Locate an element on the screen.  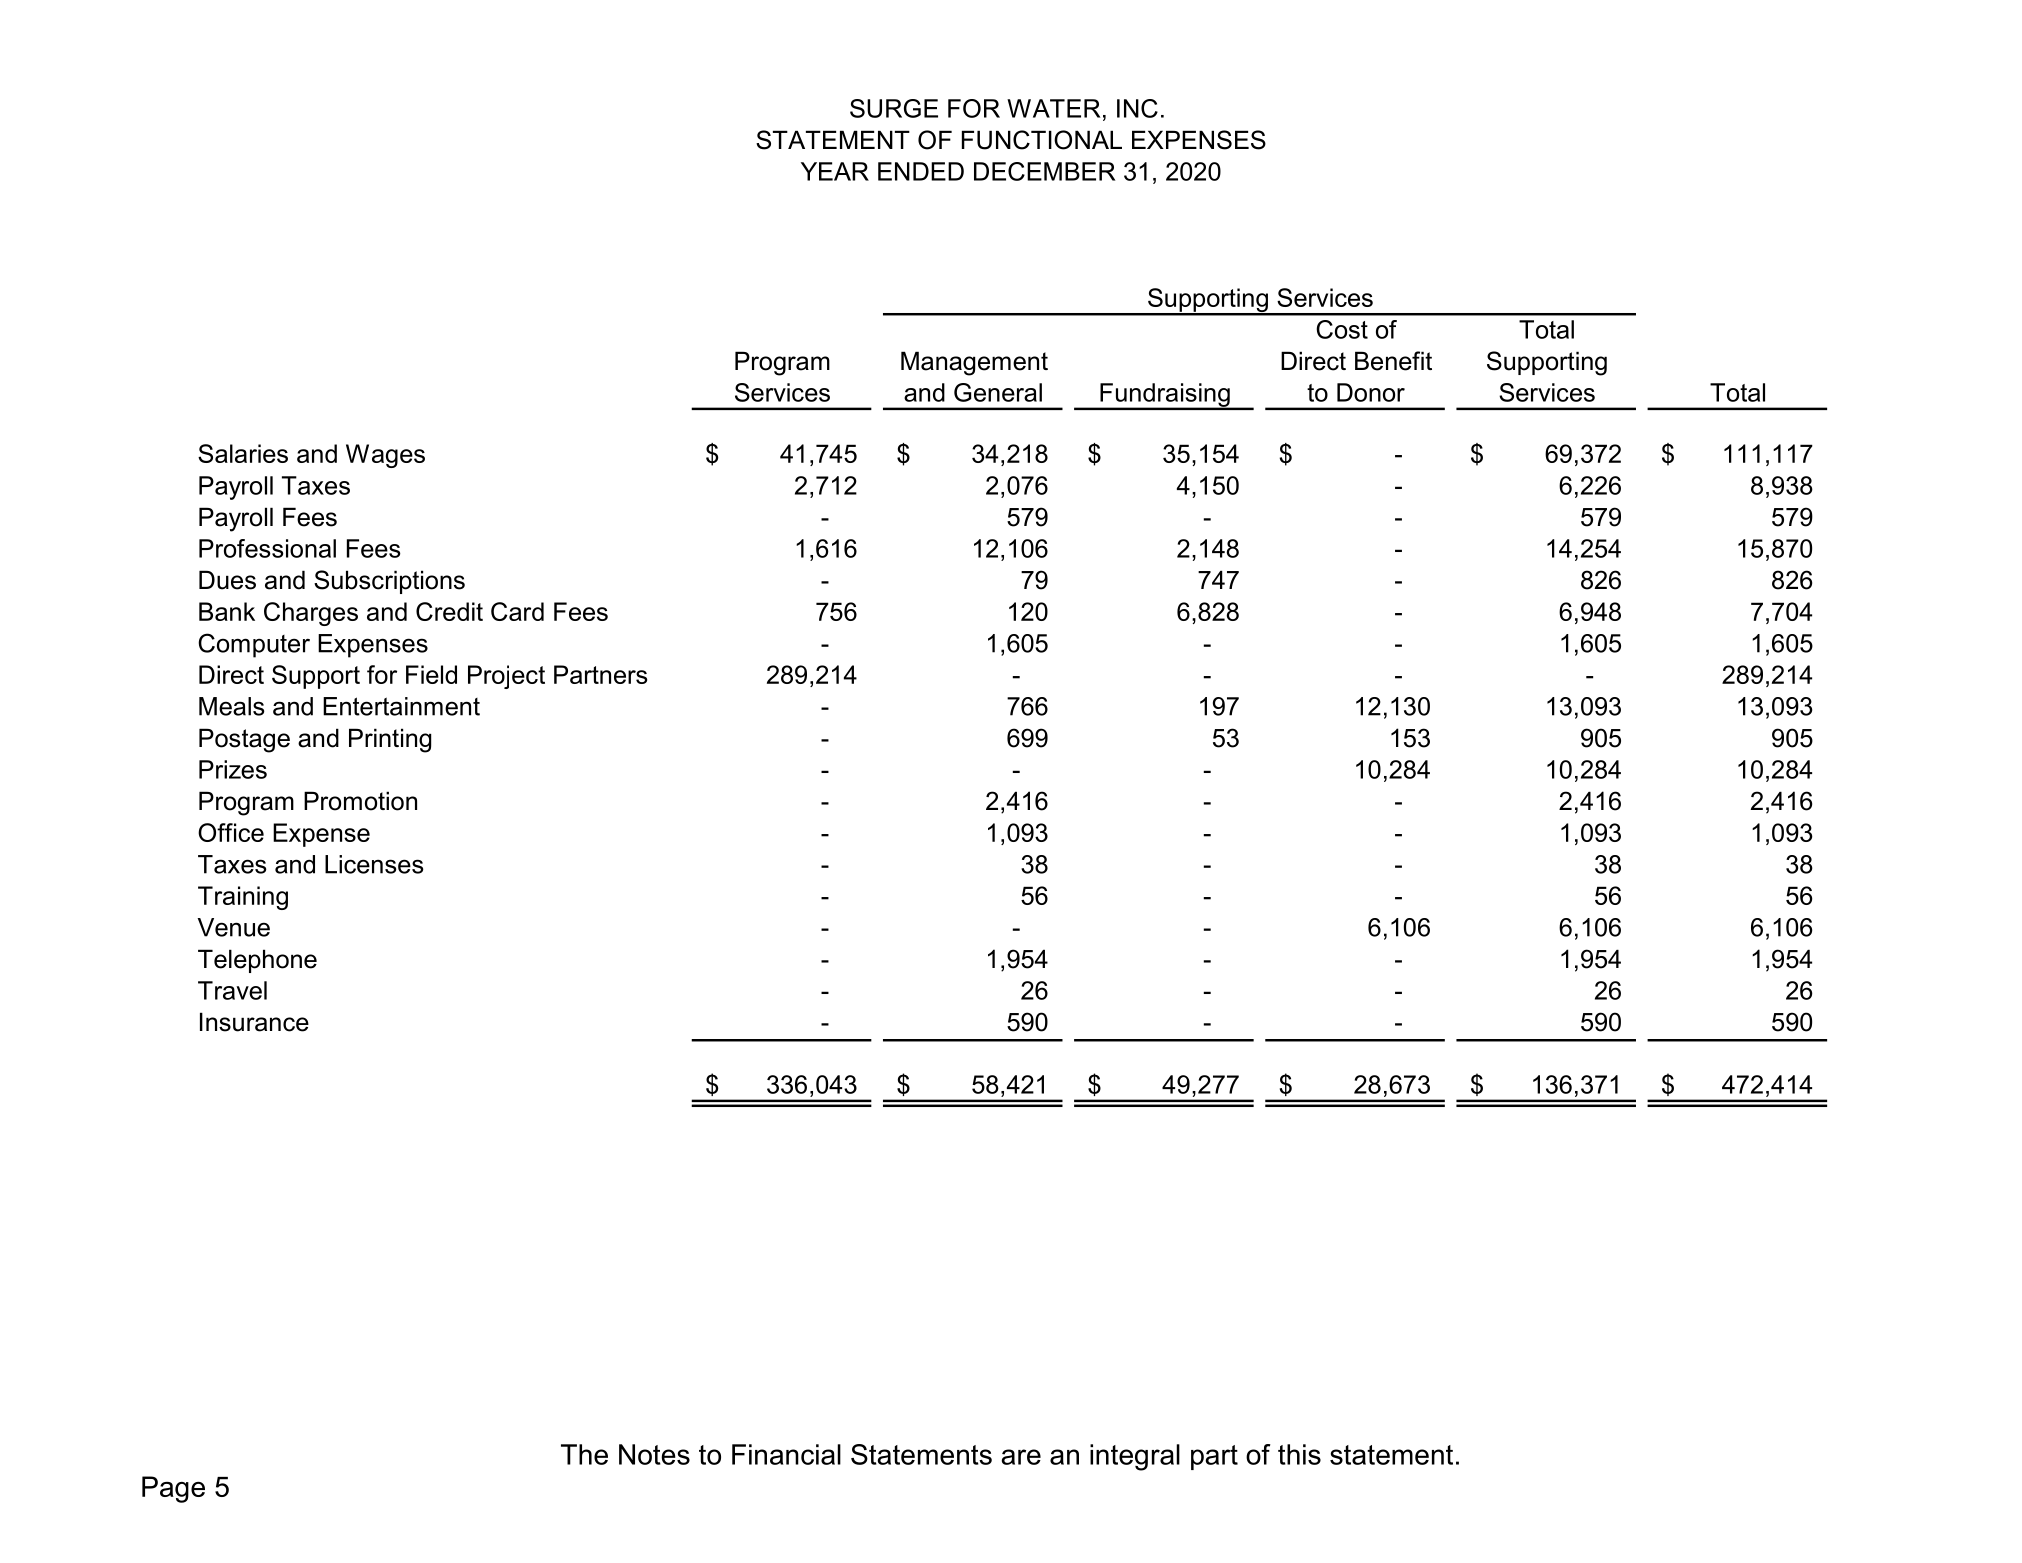
INC is located at coordinates (1137, 108).
